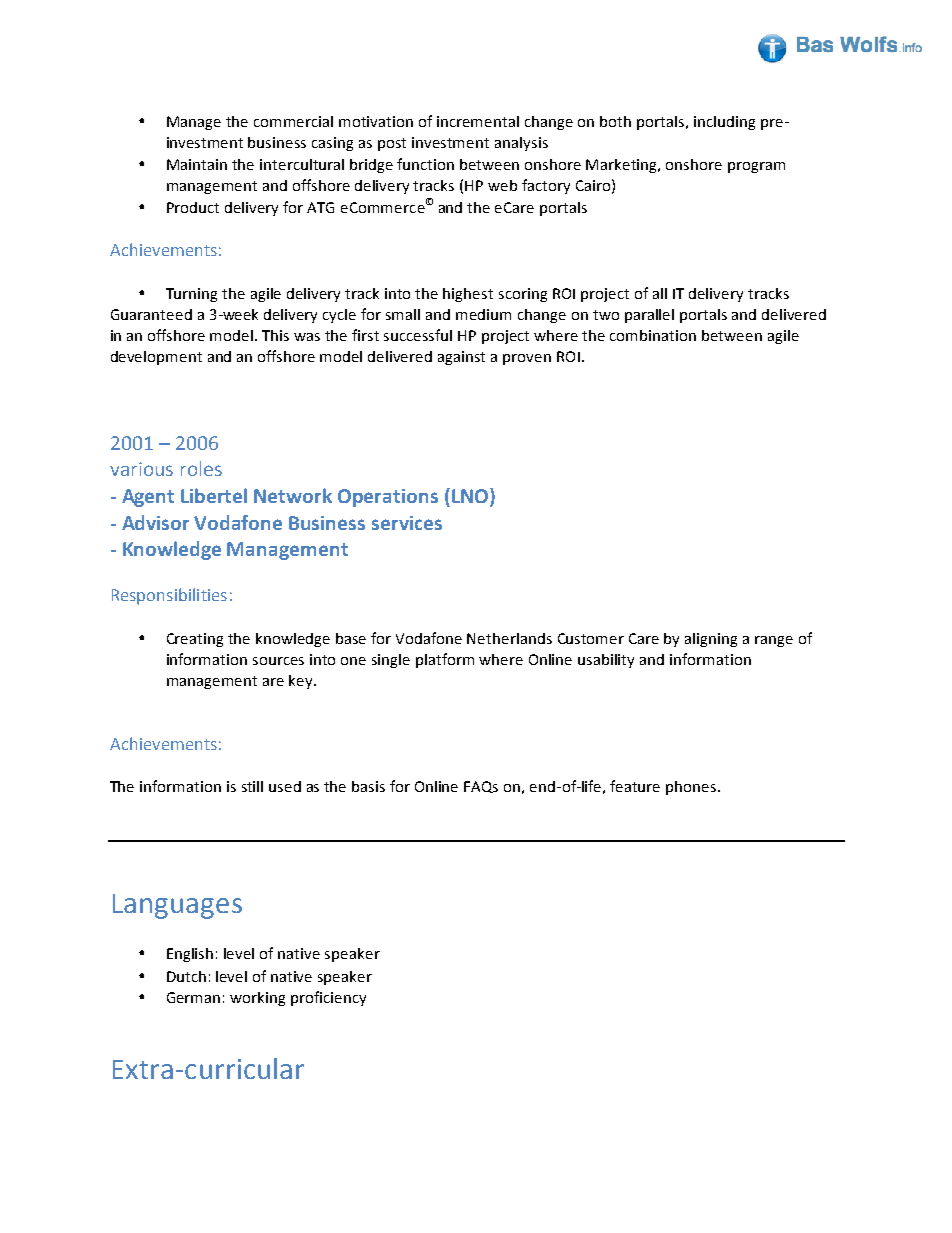 The width and height of the screenshot is (952, 1233). Describe the element at coordinates (711, 640) in the screenshot. I see `aligning` at that location.
